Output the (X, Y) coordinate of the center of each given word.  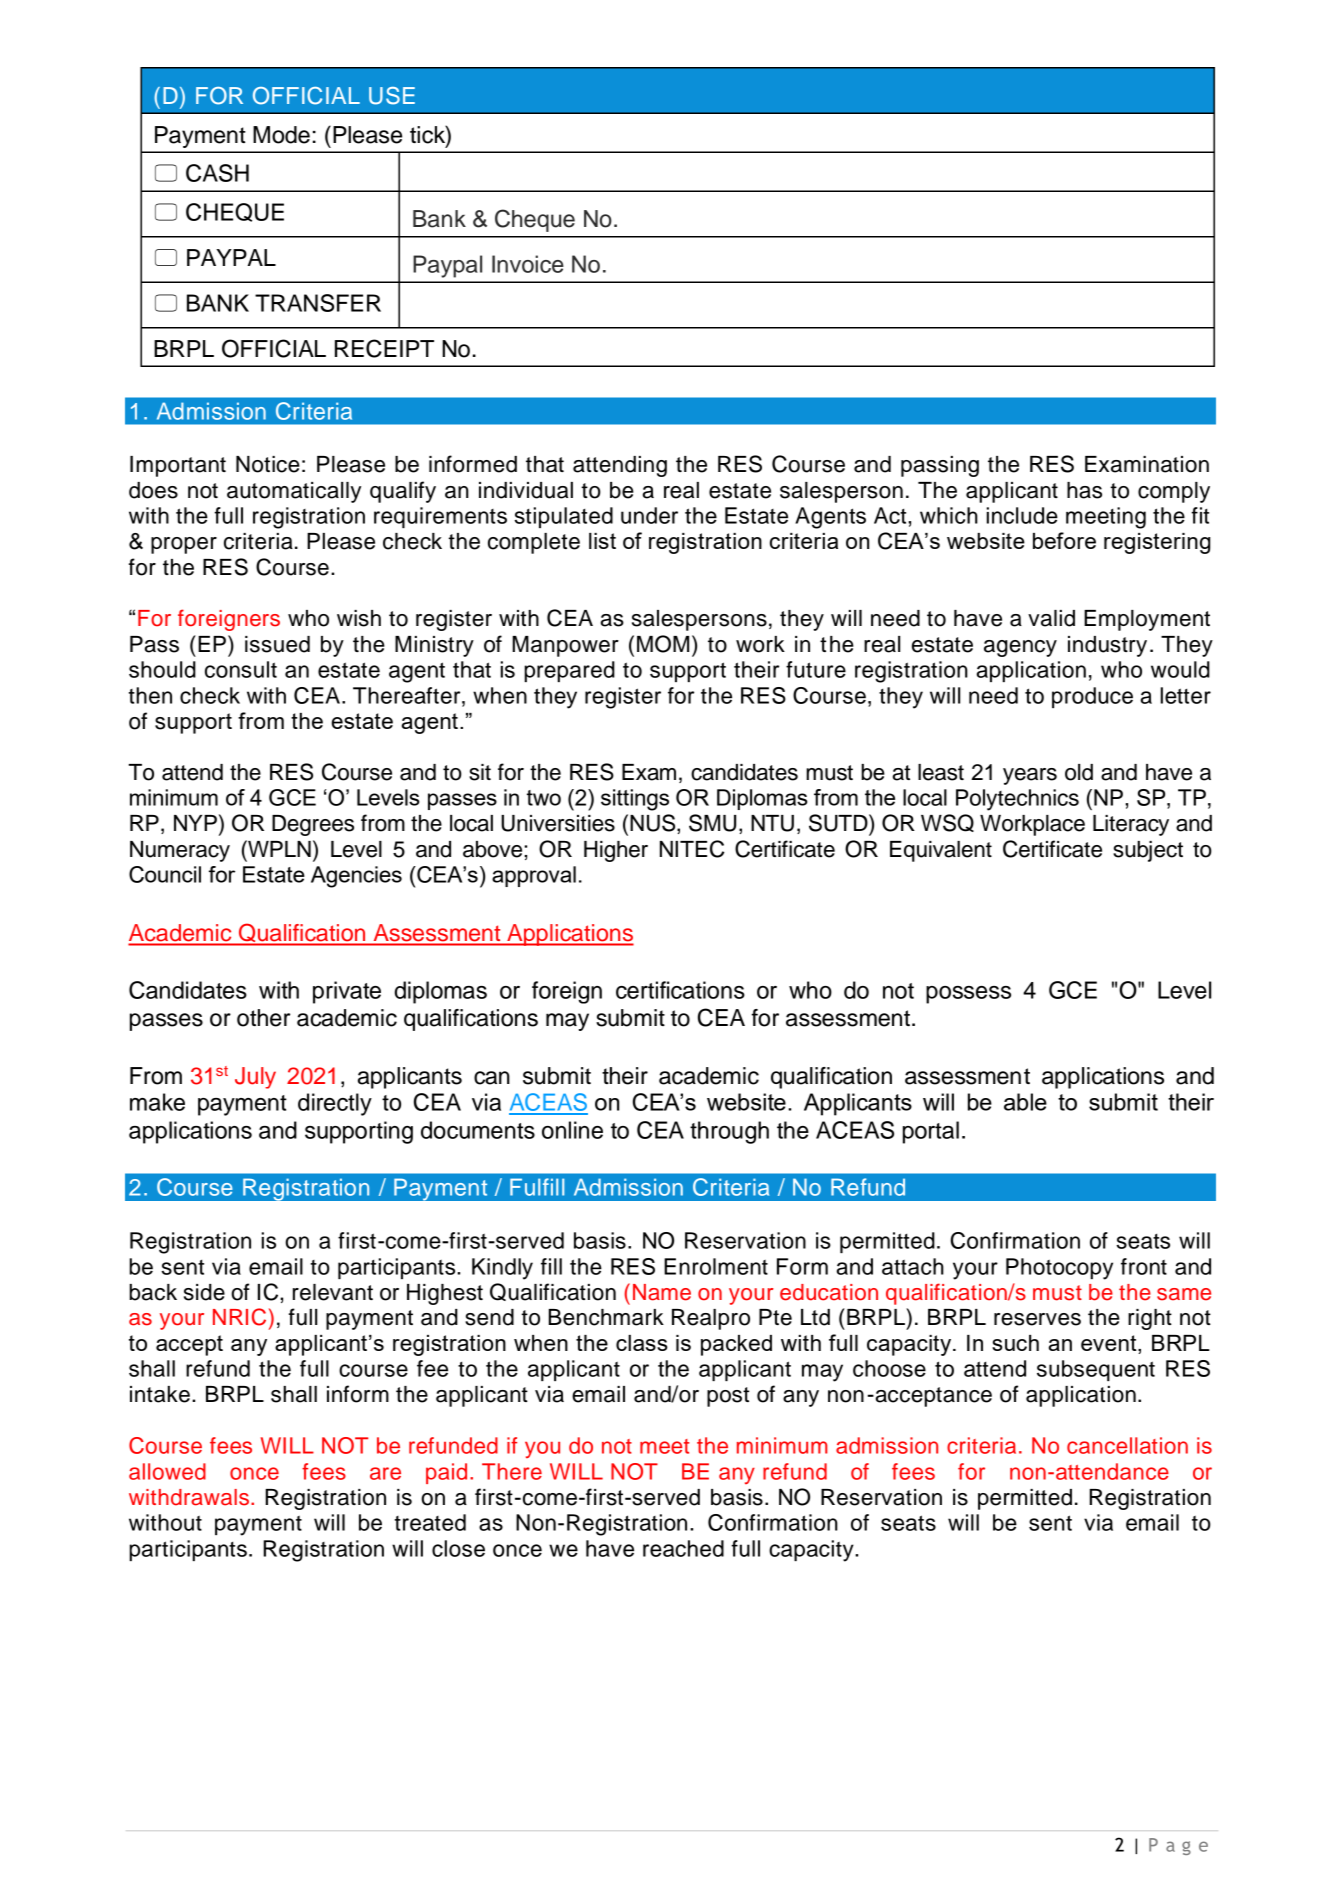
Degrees (313, 825)
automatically (294, 492)
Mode (281, 135)
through (729, 1132)
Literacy (1131, 825)
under (649, 515)
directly (335, 1104)
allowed (167, 1471)
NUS (654, 823)
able (1025, 1102)
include (1022, 515)
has (1084, 490)
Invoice (528, 264)
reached (683, 1548)
